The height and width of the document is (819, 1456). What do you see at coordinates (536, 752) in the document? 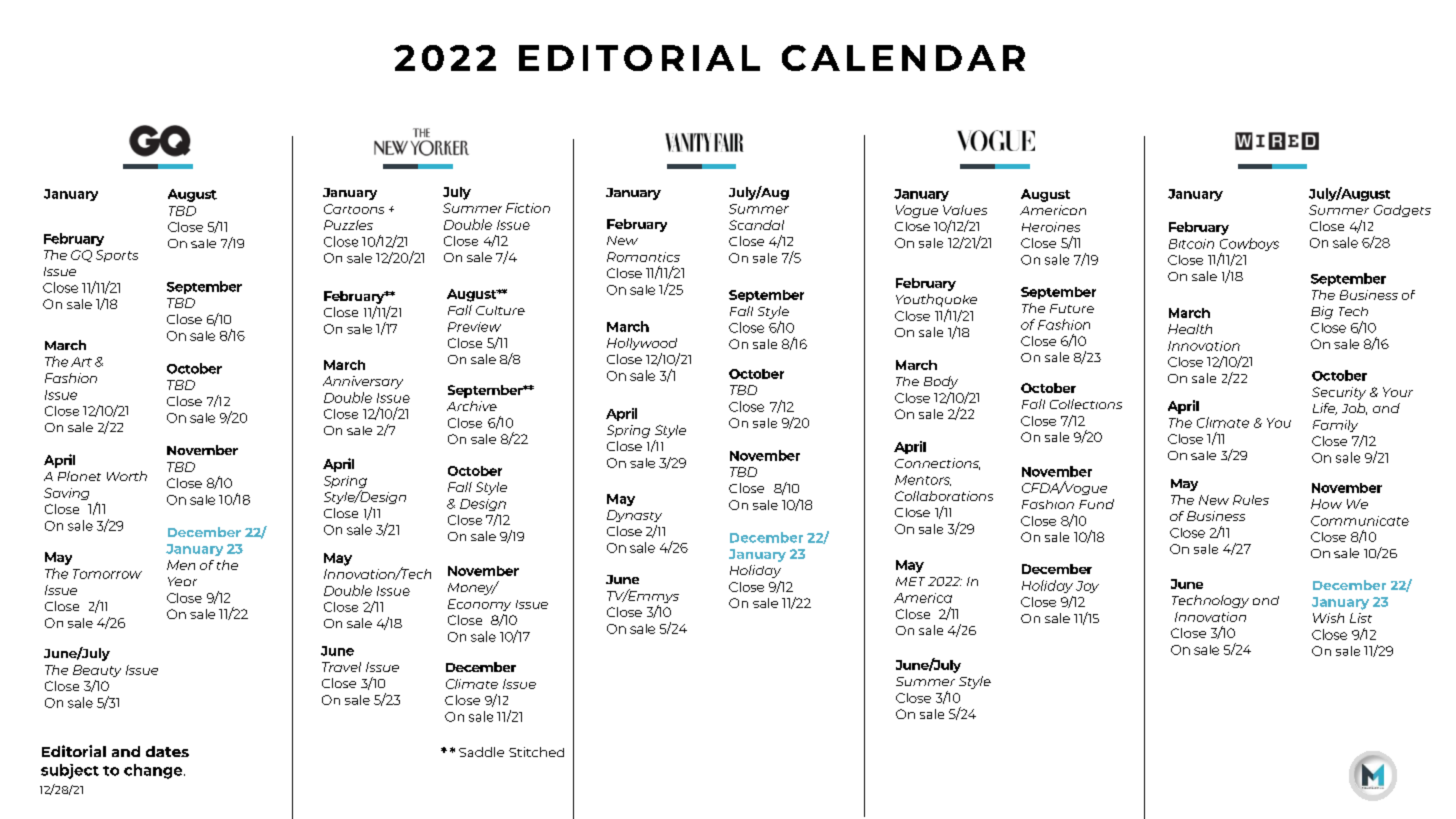
I see `Stitched` at bounding box center [536, 752].
